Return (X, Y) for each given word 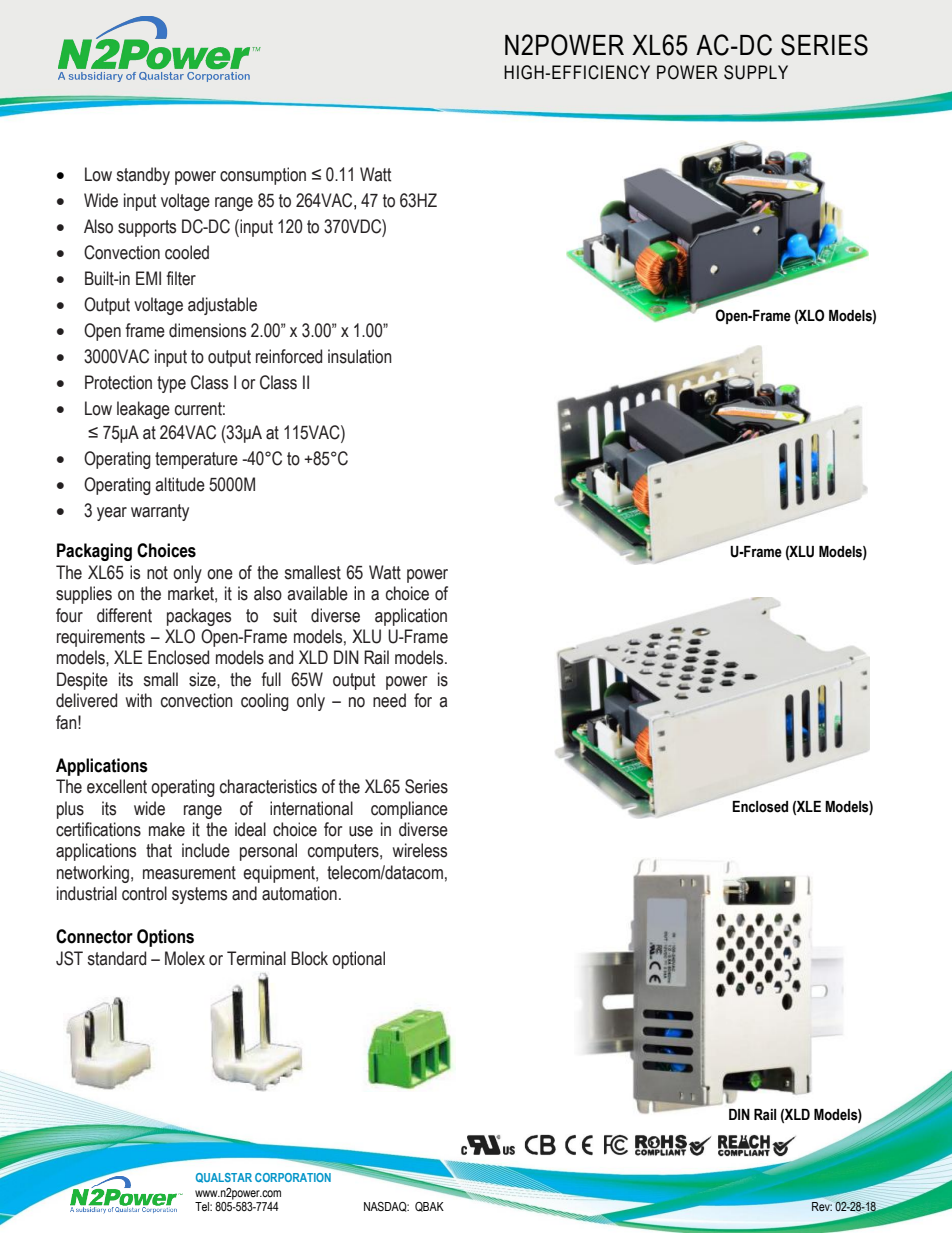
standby (143, 176)
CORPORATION (293, 1177)
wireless (420, 850)
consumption (263, 176)
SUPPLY (756, 72)
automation (299, 893)
